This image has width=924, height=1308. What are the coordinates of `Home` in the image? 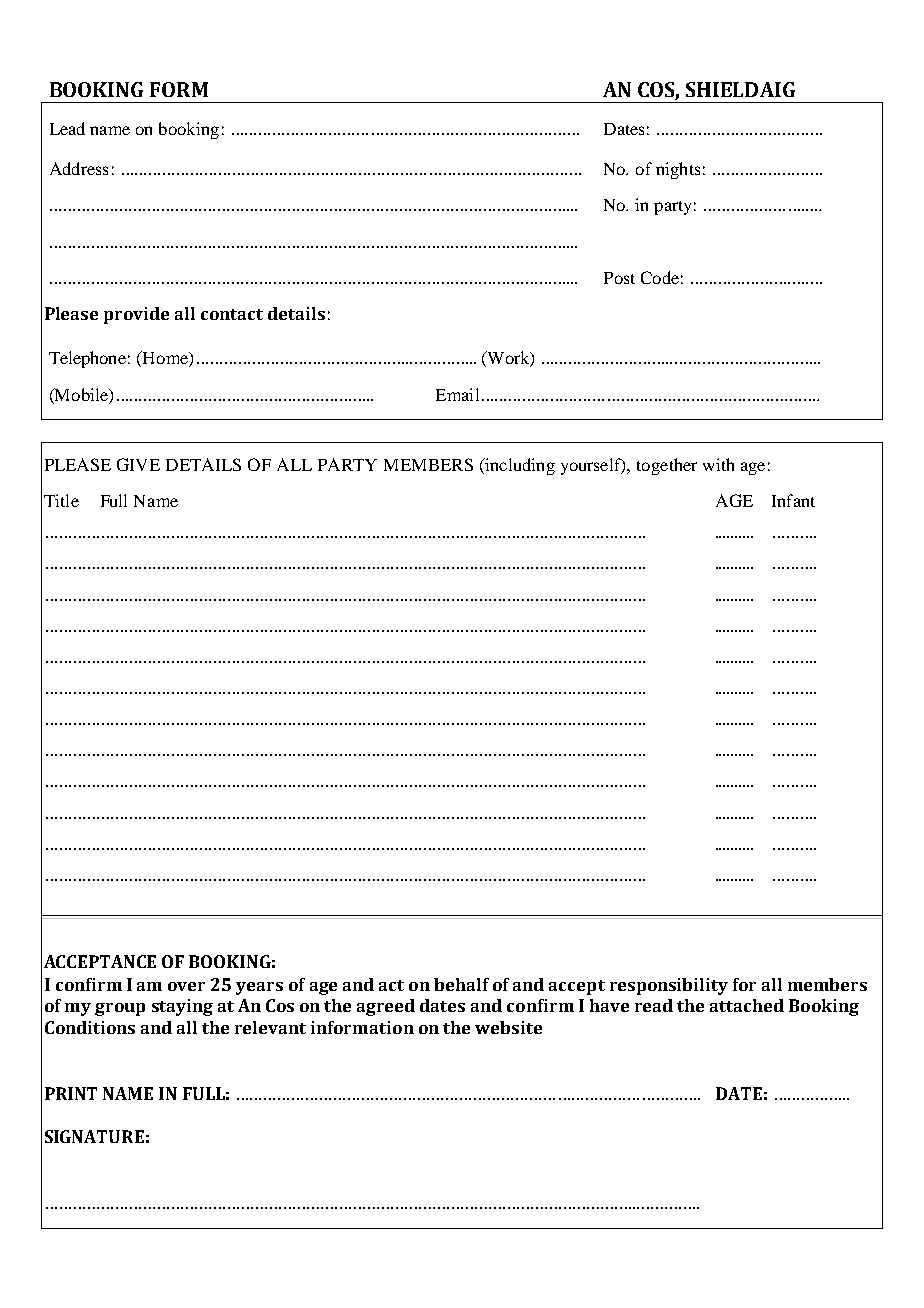 It's located at (165, 359).
